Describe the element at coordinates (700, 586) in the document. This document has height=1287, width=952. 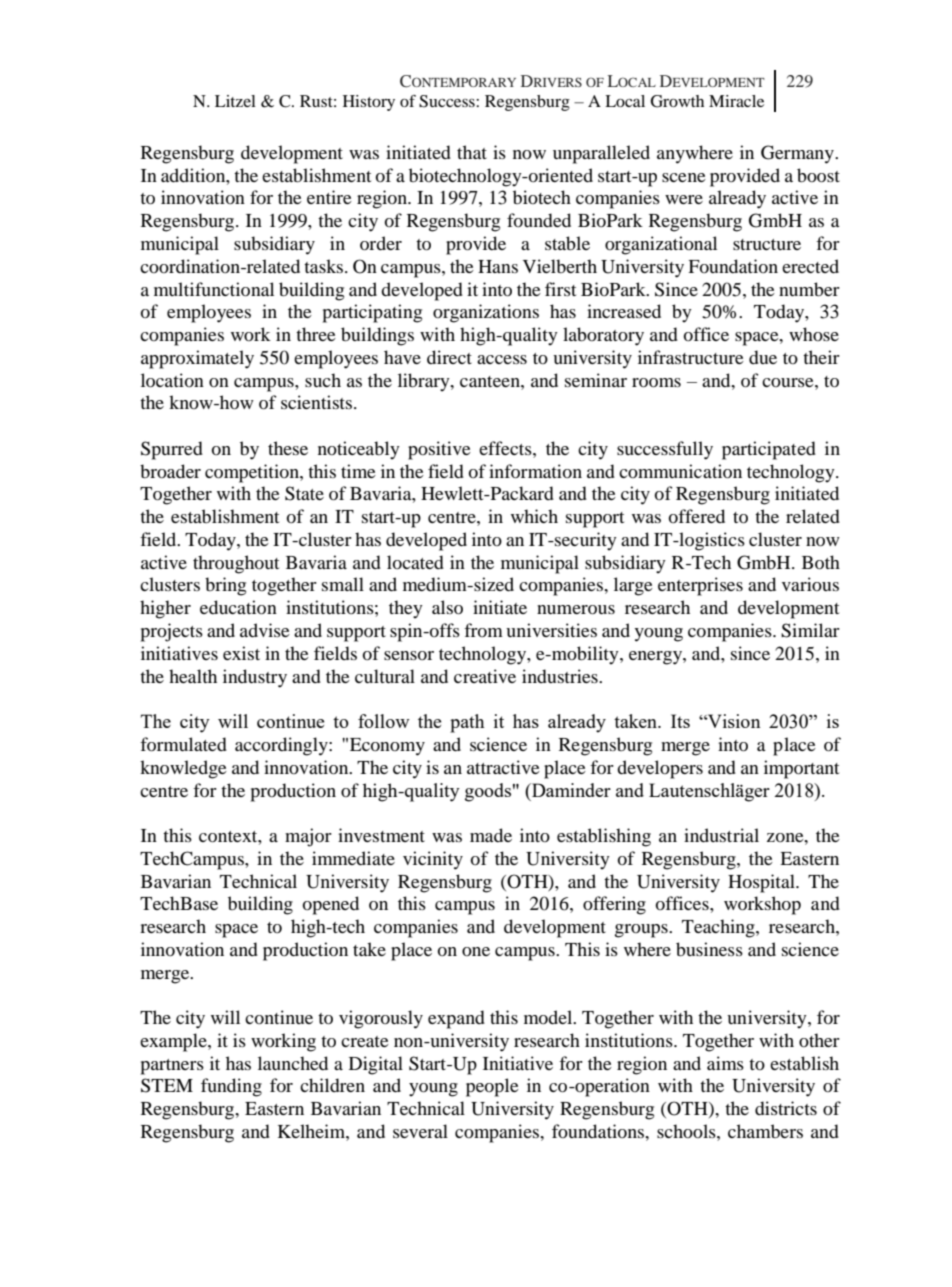
I see `enterprises` at that location.
